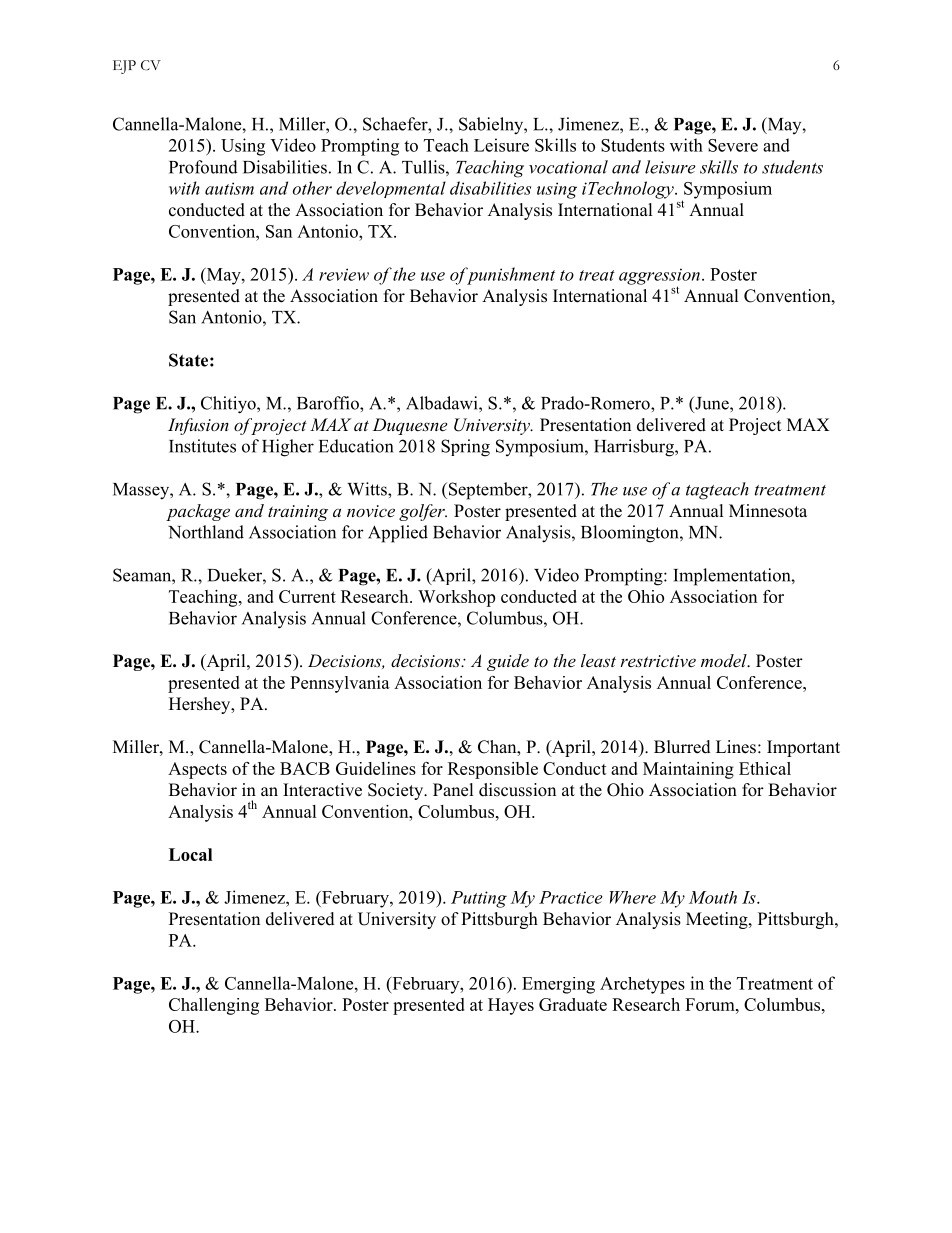 This image has width=952, height=1233. Describe the element at coordinates (456, 598) in the image. I see `Workshop` at that location.
